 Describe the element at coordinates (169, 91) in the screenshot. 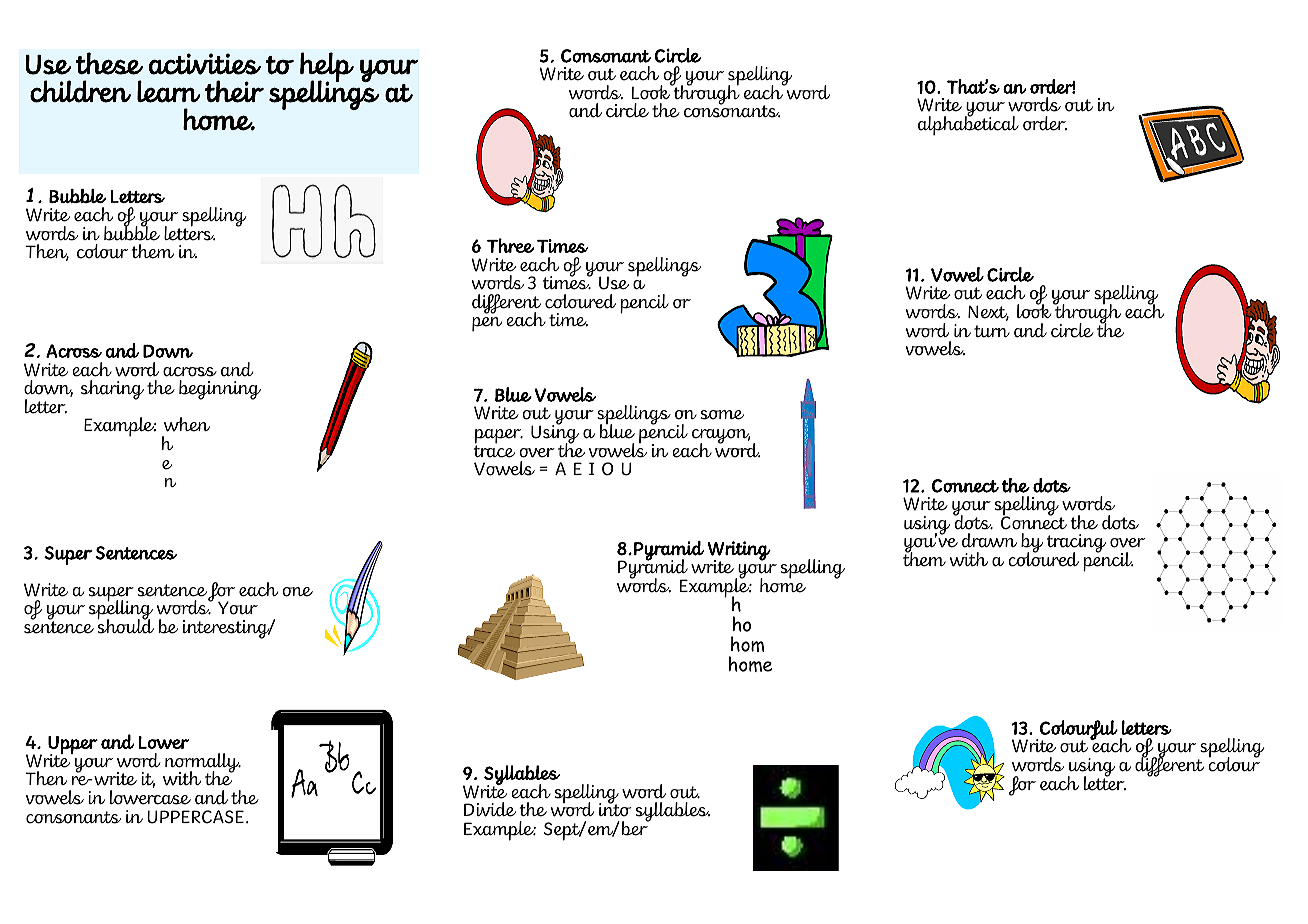

I see `learn` at that location.
